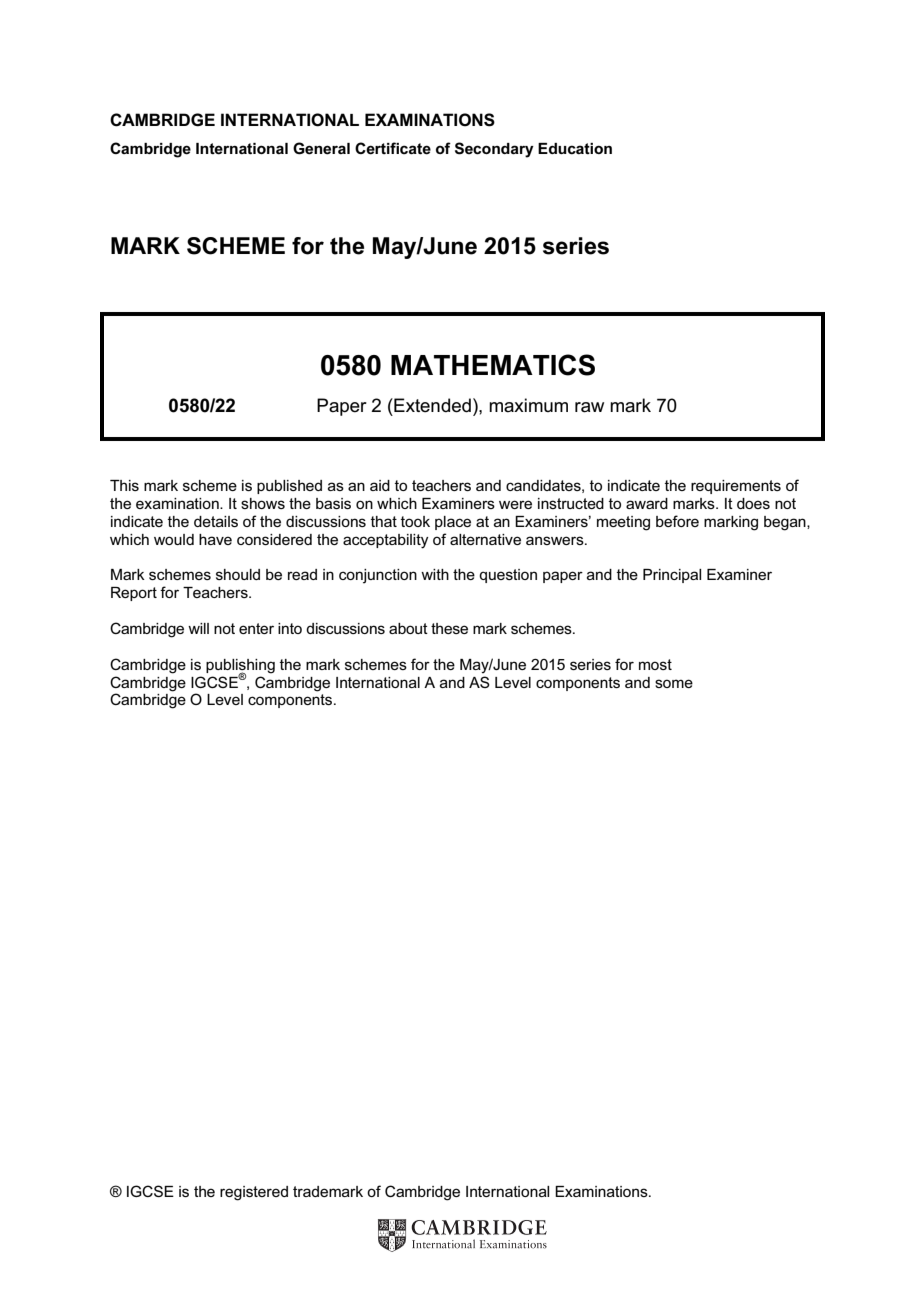 Image resolution: width=924 pixels, height=1308 pixels. I want to click on Education, so click(575, 149).
